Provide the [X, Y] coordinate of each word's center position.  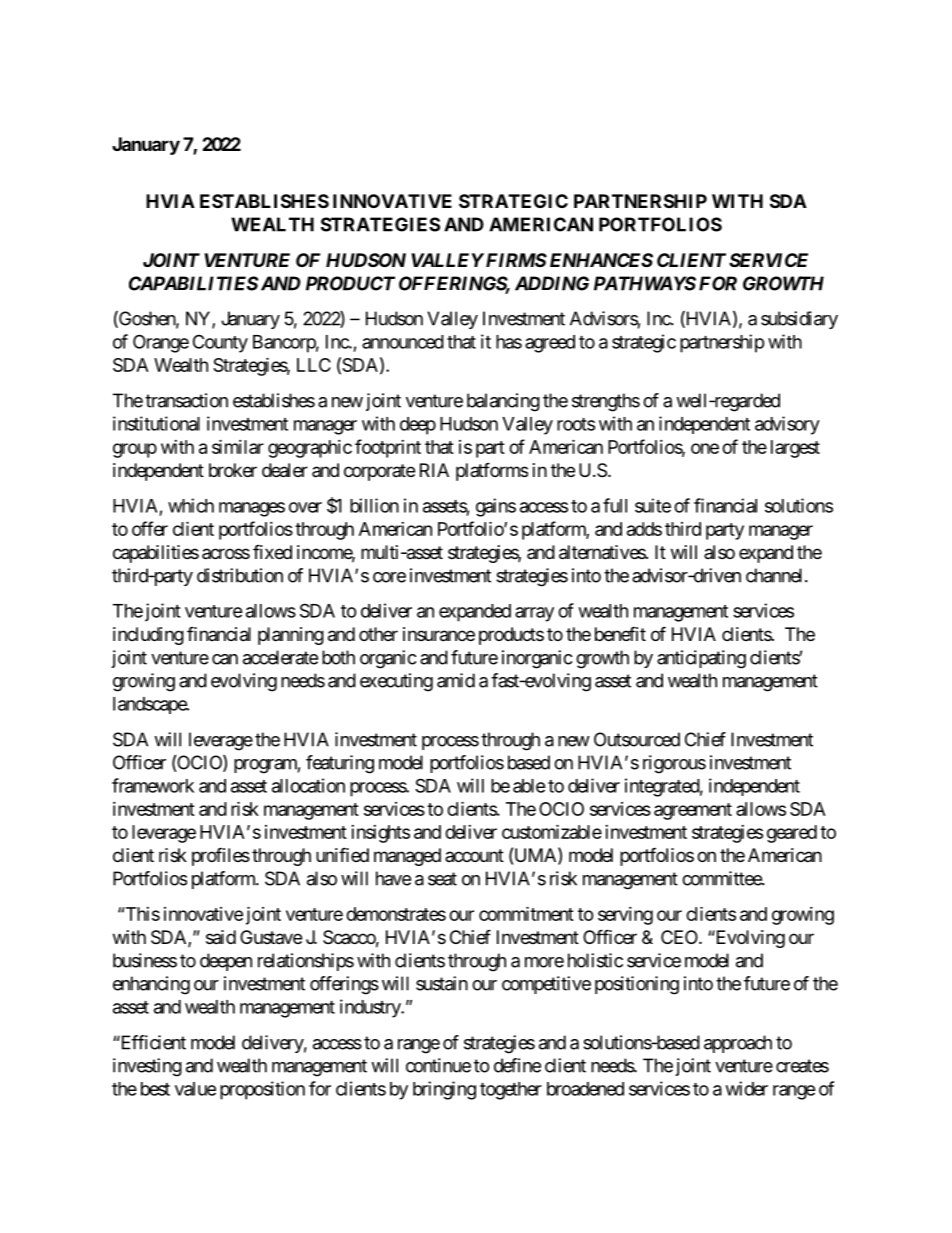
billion [374, 505]
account [474, 855]
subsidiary [799, 320]
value [195, 1089]
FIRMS [515, 260]
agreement [693, 811]
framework [153, 785]
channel [774, 575]
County [220, 343]
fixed [272, 551]
